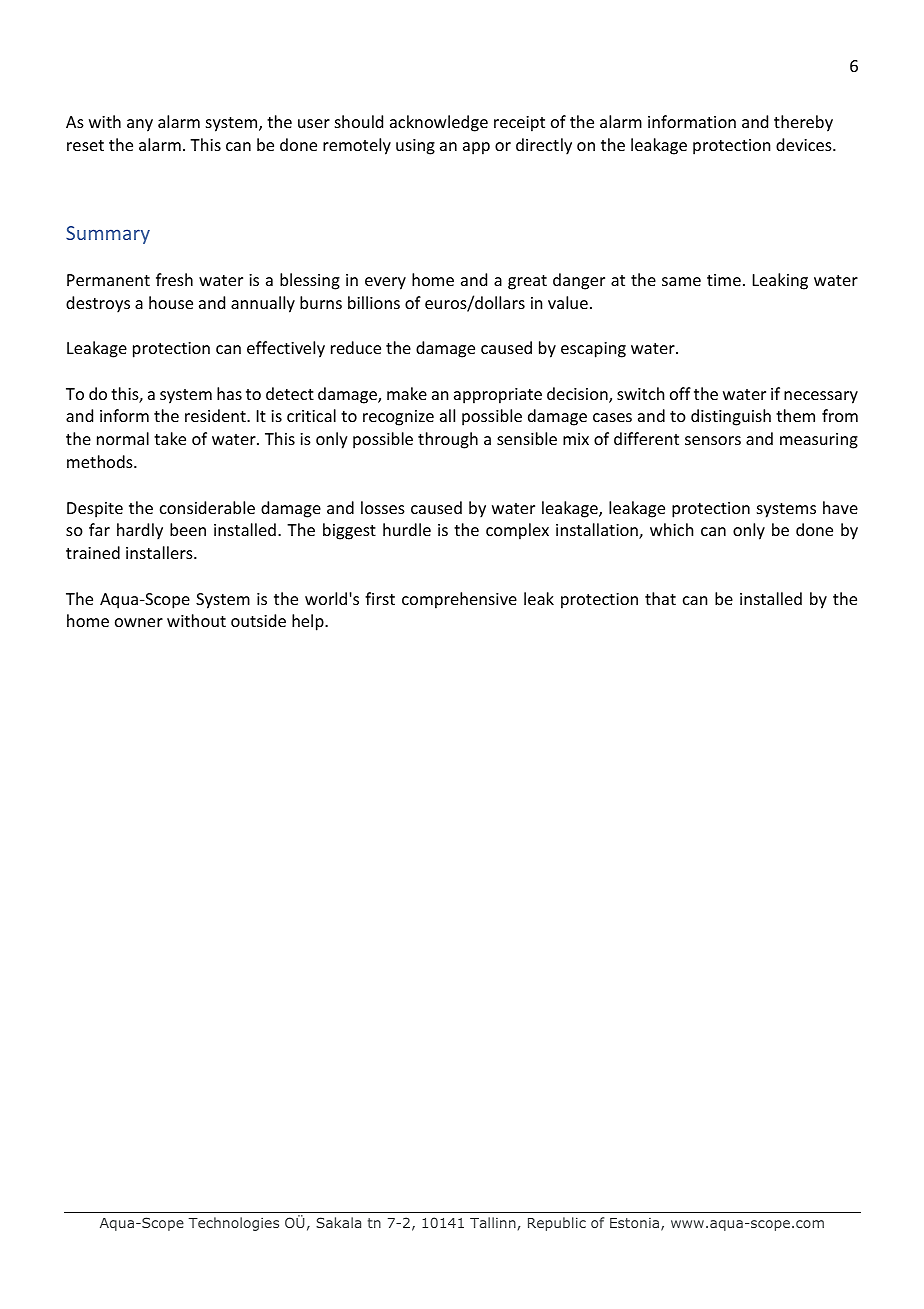 The height and width of the page is (1309, 924). I want to click on Technologies, so click(234, 1224).
